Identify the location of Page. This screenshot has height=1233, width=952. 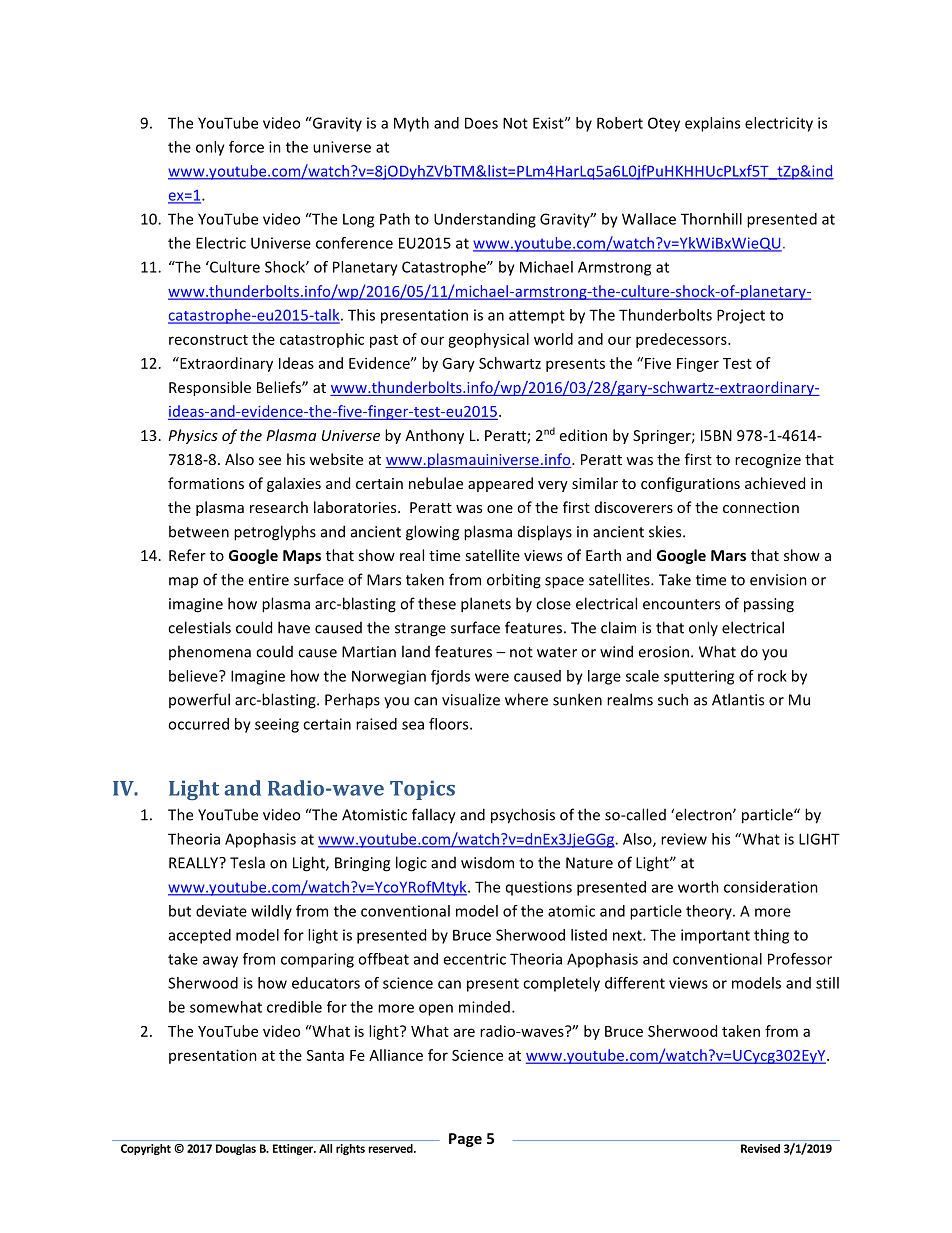
(465, 1140).
